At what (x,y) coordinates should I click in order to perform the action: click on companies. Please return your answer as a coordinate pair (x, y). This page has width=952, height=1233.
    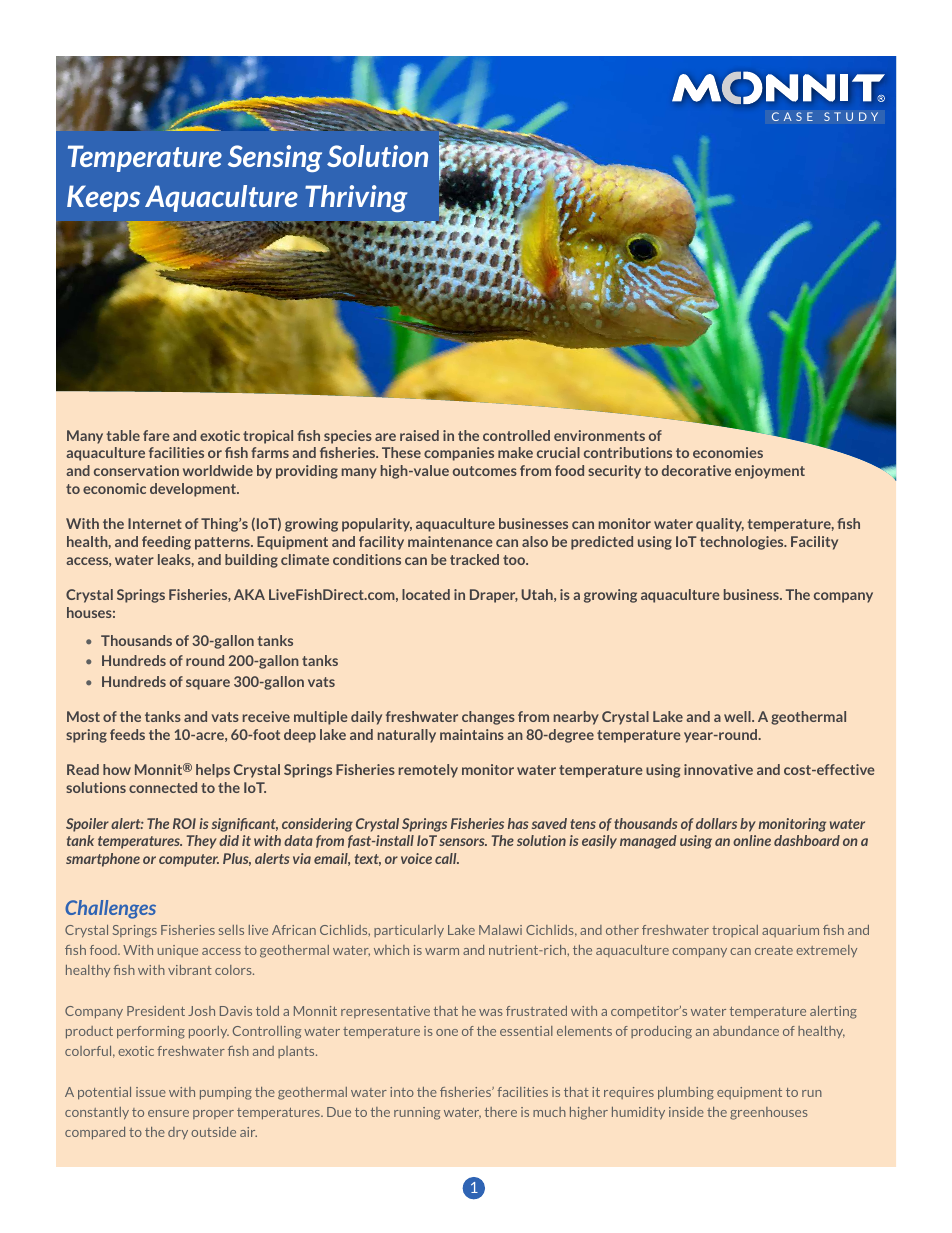
    Looking at the image, I should click on (459, 454).
